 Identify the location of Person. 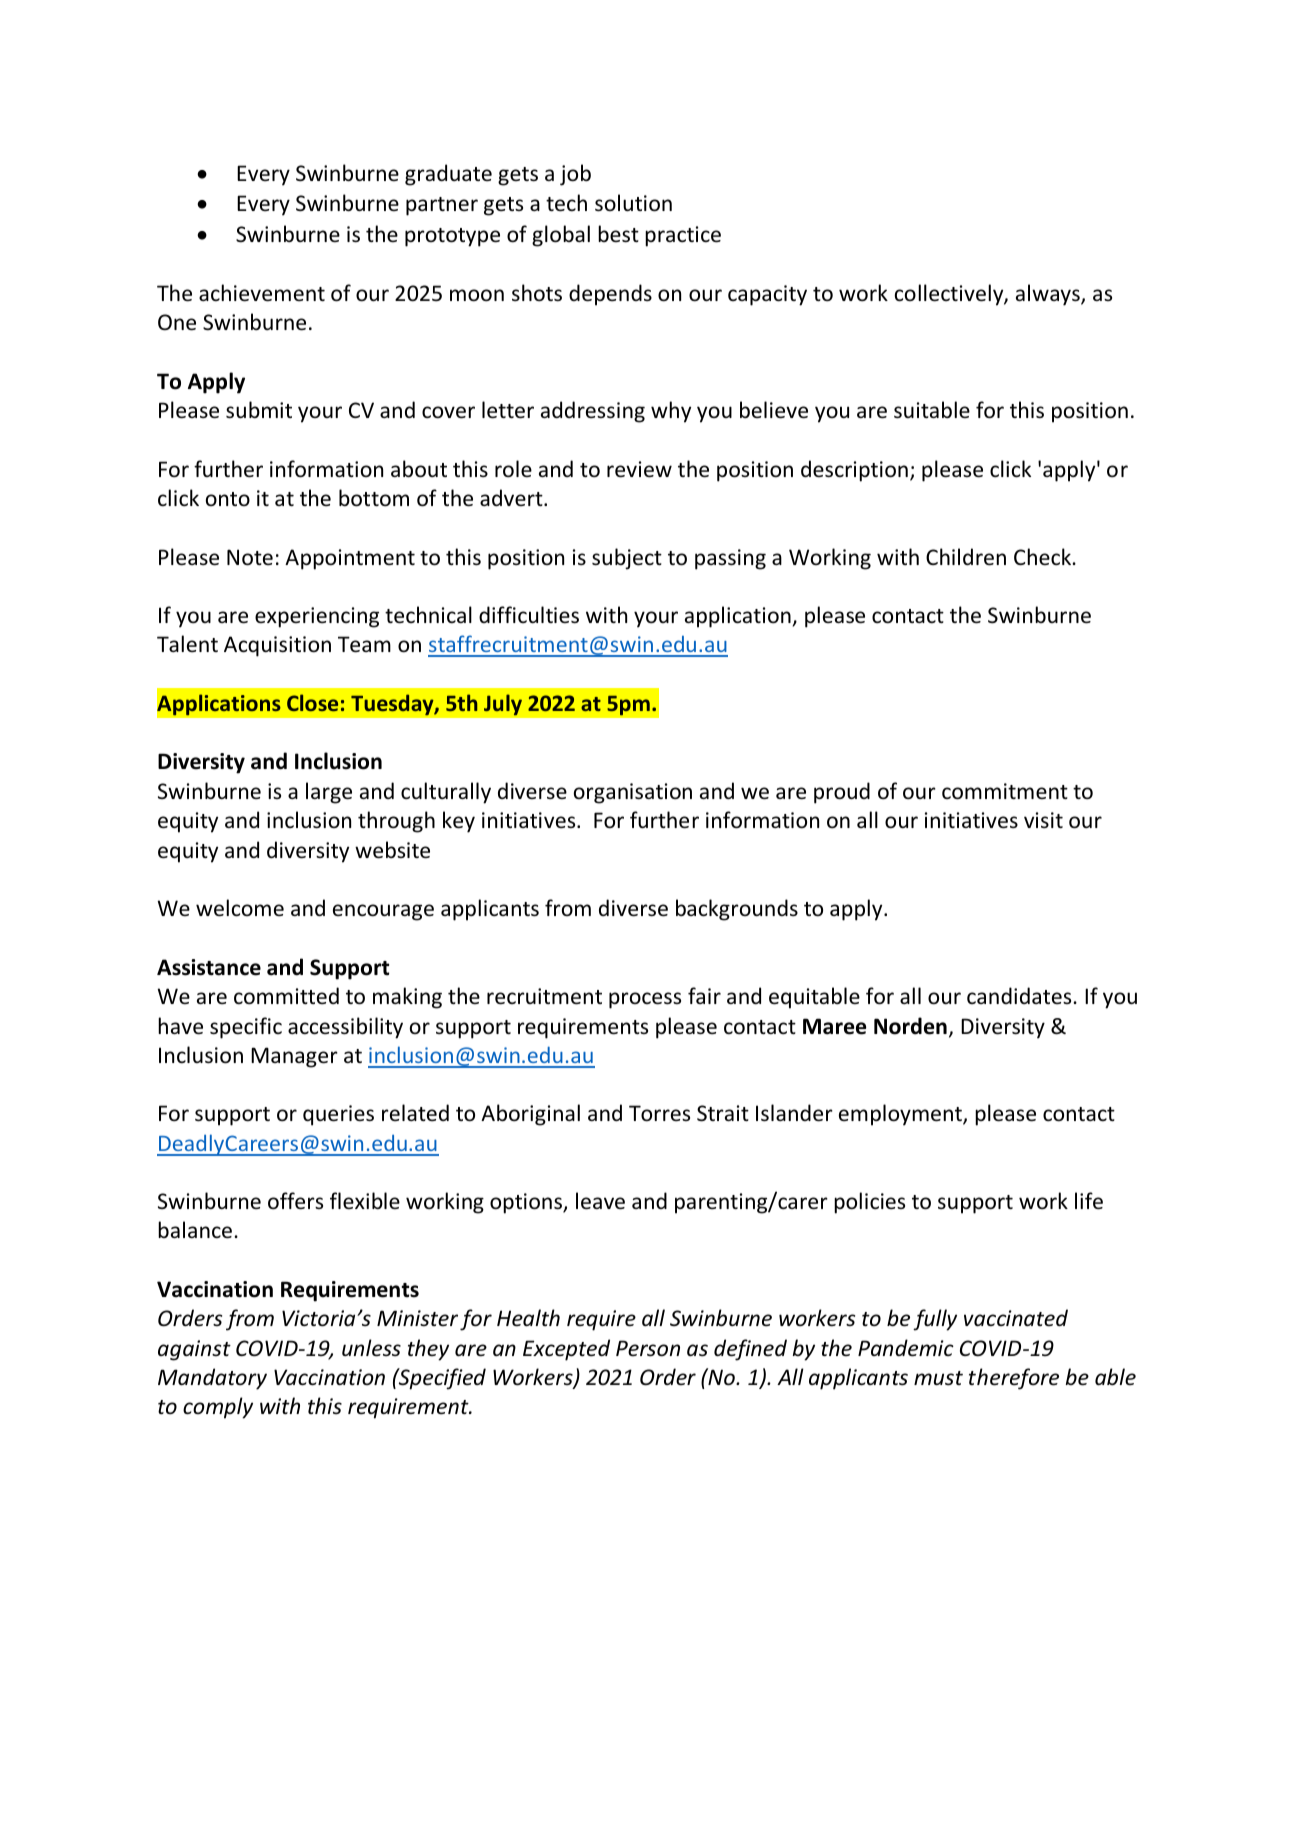
(648, 1348).
